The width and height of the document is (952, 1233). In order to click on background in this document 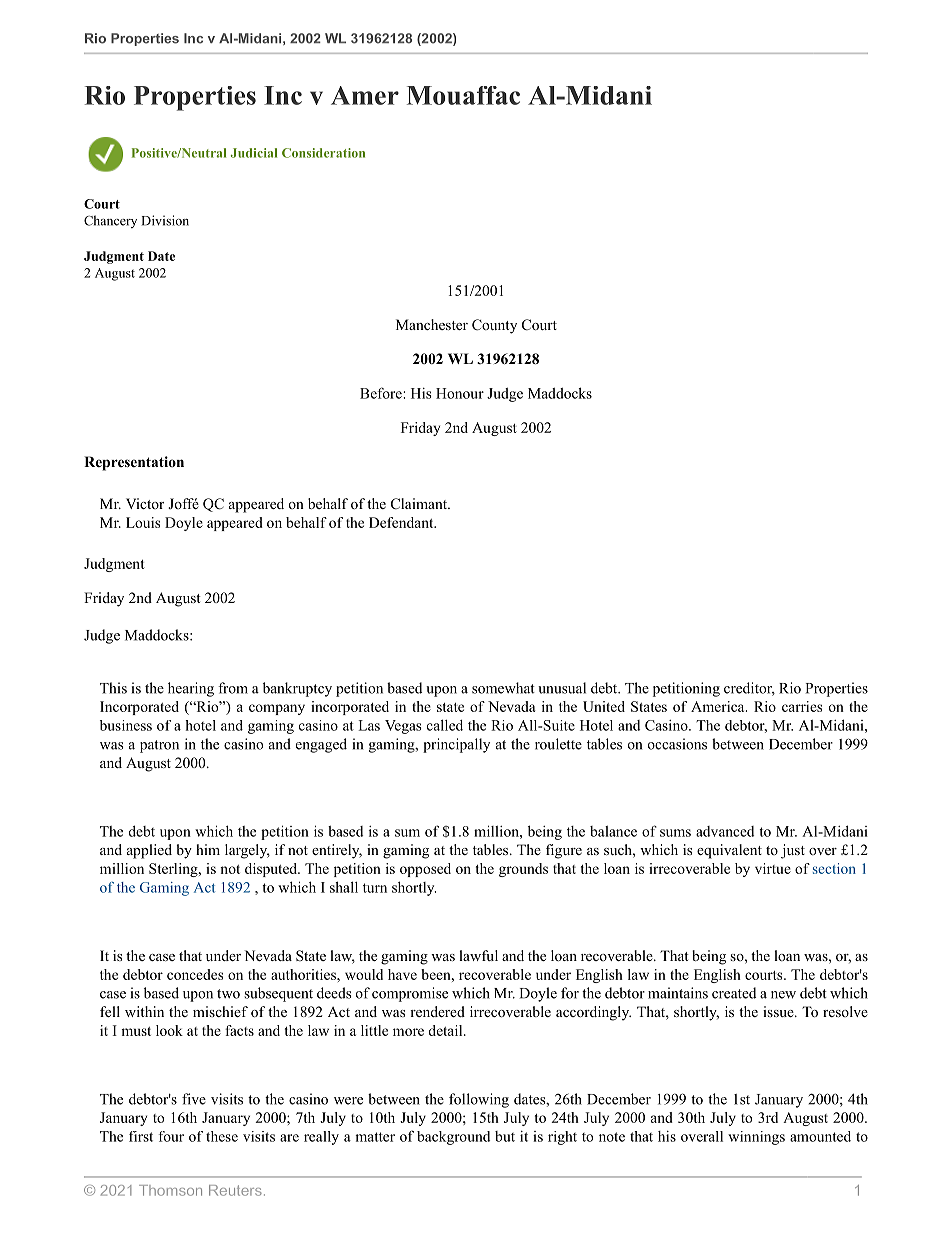, I will do `click(453, 1138)`.
